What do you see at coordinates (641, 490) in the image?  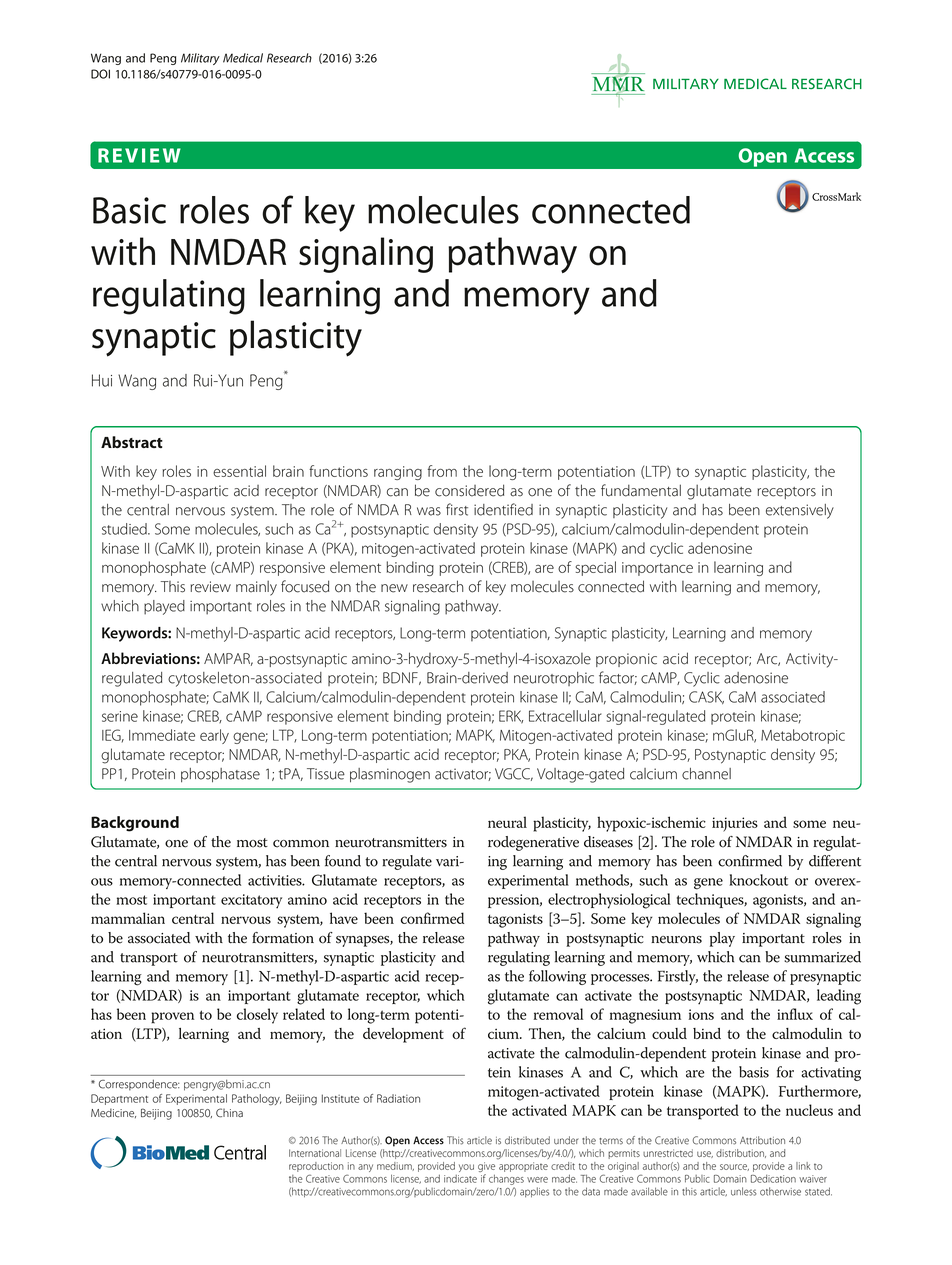 I see `fundamental` at bounding box center [641, 490].
